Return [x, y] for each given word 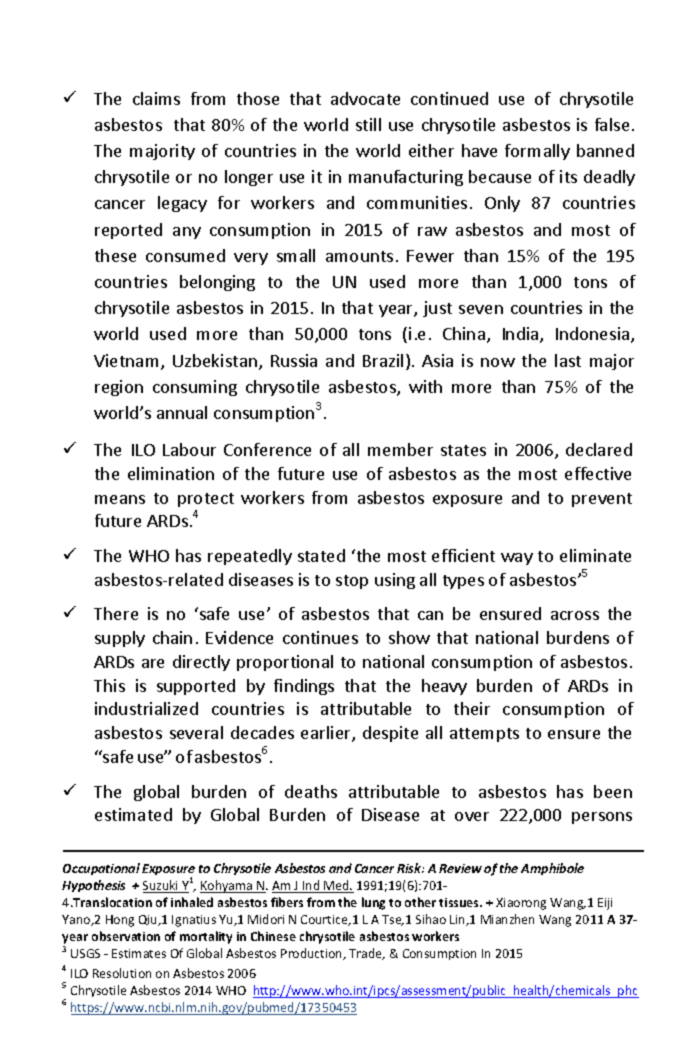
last [568, 360]
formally [537, 152]
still [368, 124]
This [109, 685]
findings [304, 687]
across [575, 615]
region [119, 388]
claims [156, 98]
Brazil [383, 360]
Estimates [139, 953]
